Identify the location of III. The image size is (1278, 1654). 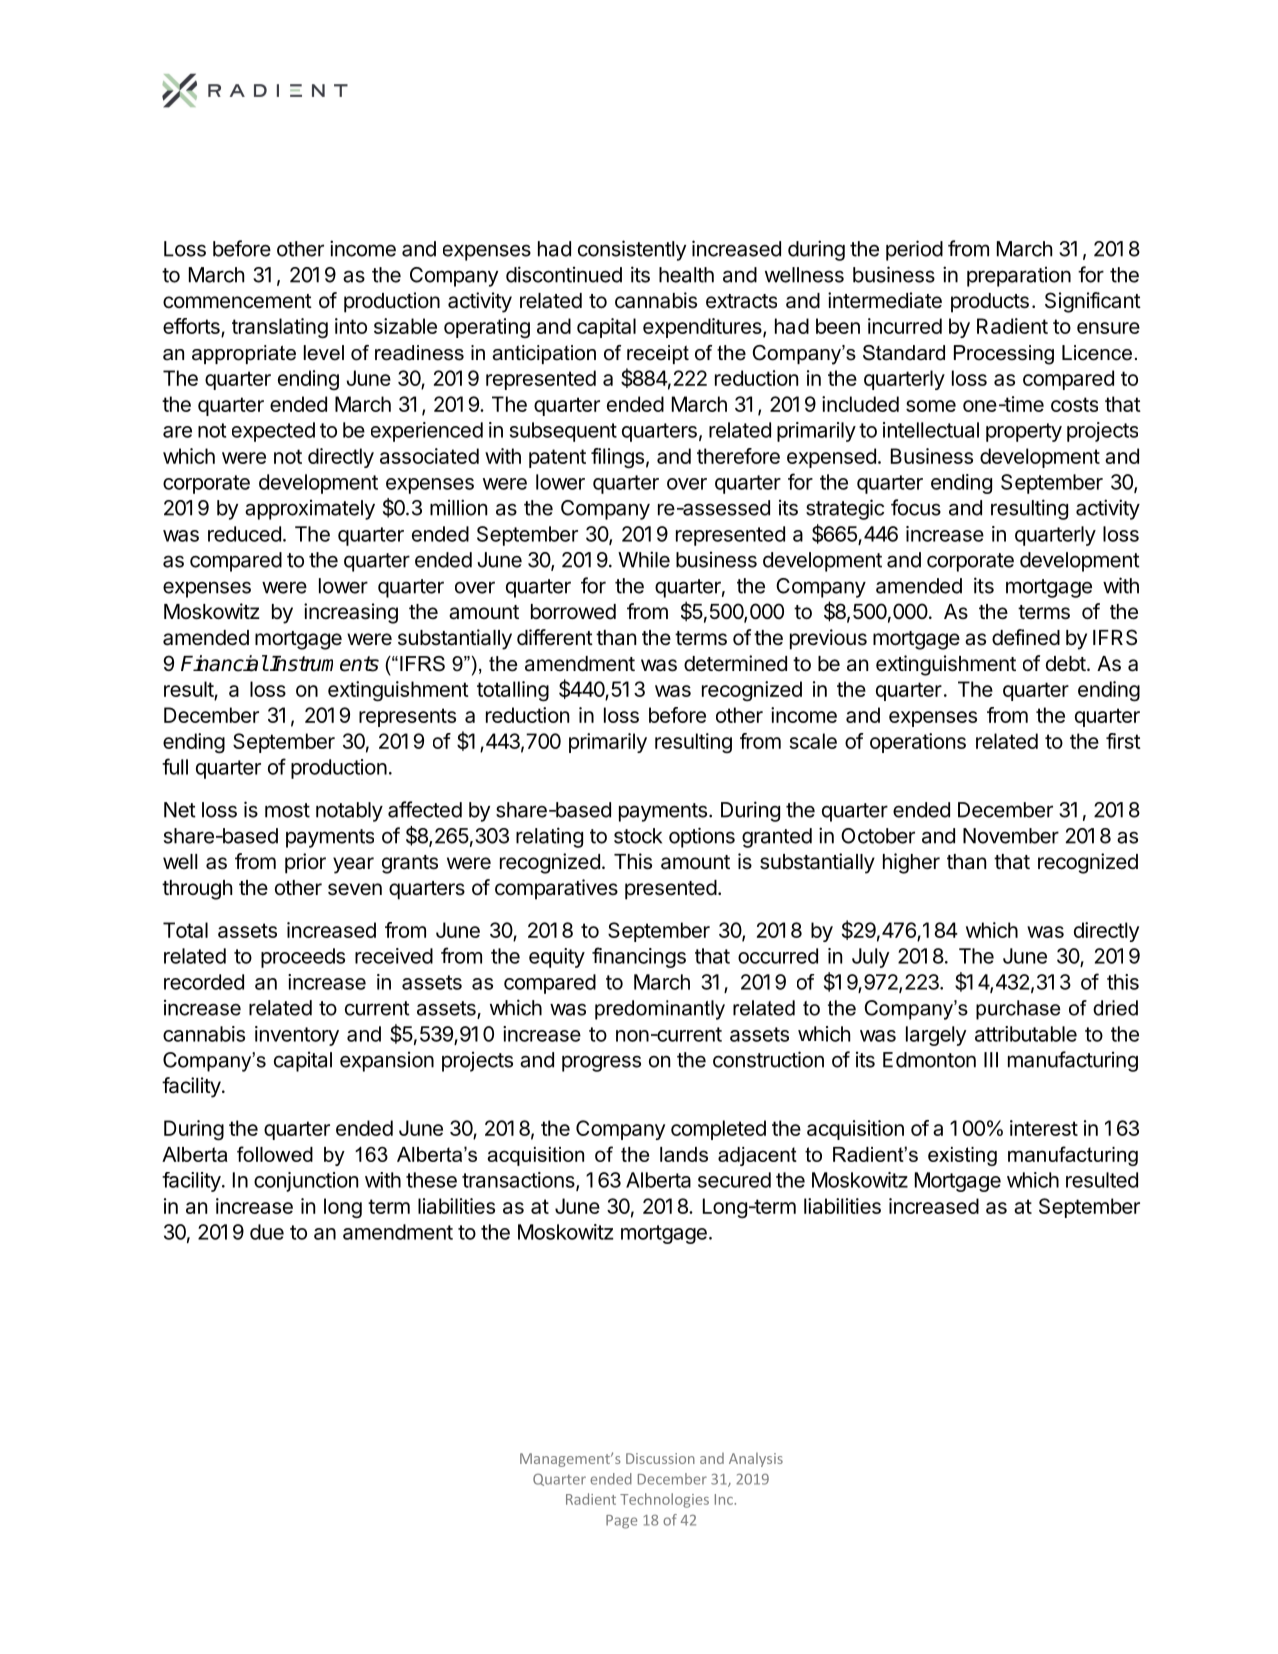
(991, 1060).
